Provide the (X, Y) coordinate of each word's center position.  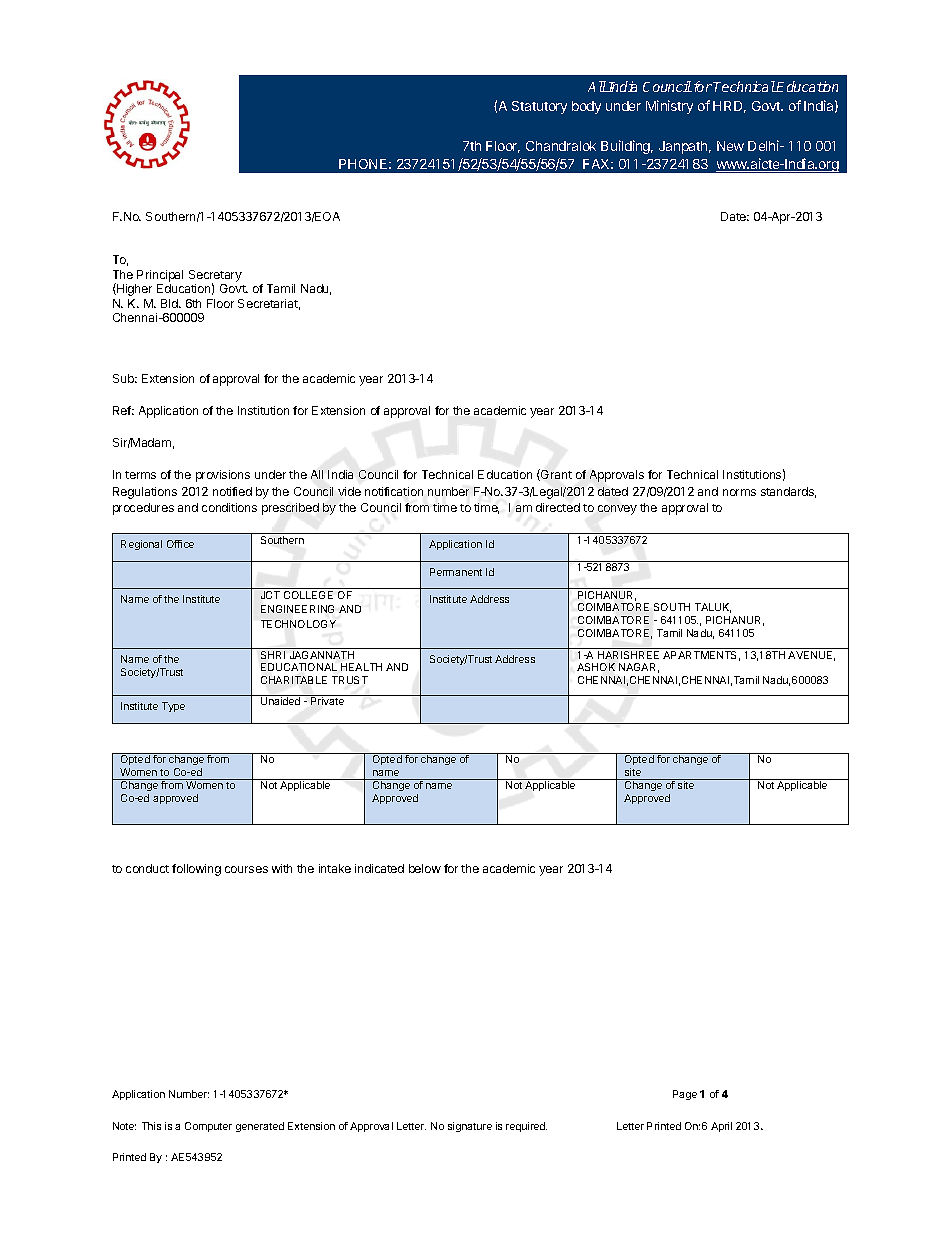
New (730, 146)
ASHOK (596, 667)
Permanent (456, 572)
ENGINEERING (297, 609)
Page (685, 1095)
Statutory (539, 107)
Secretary (215, 277)
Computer (208, 1127)
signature (470, 1127)
